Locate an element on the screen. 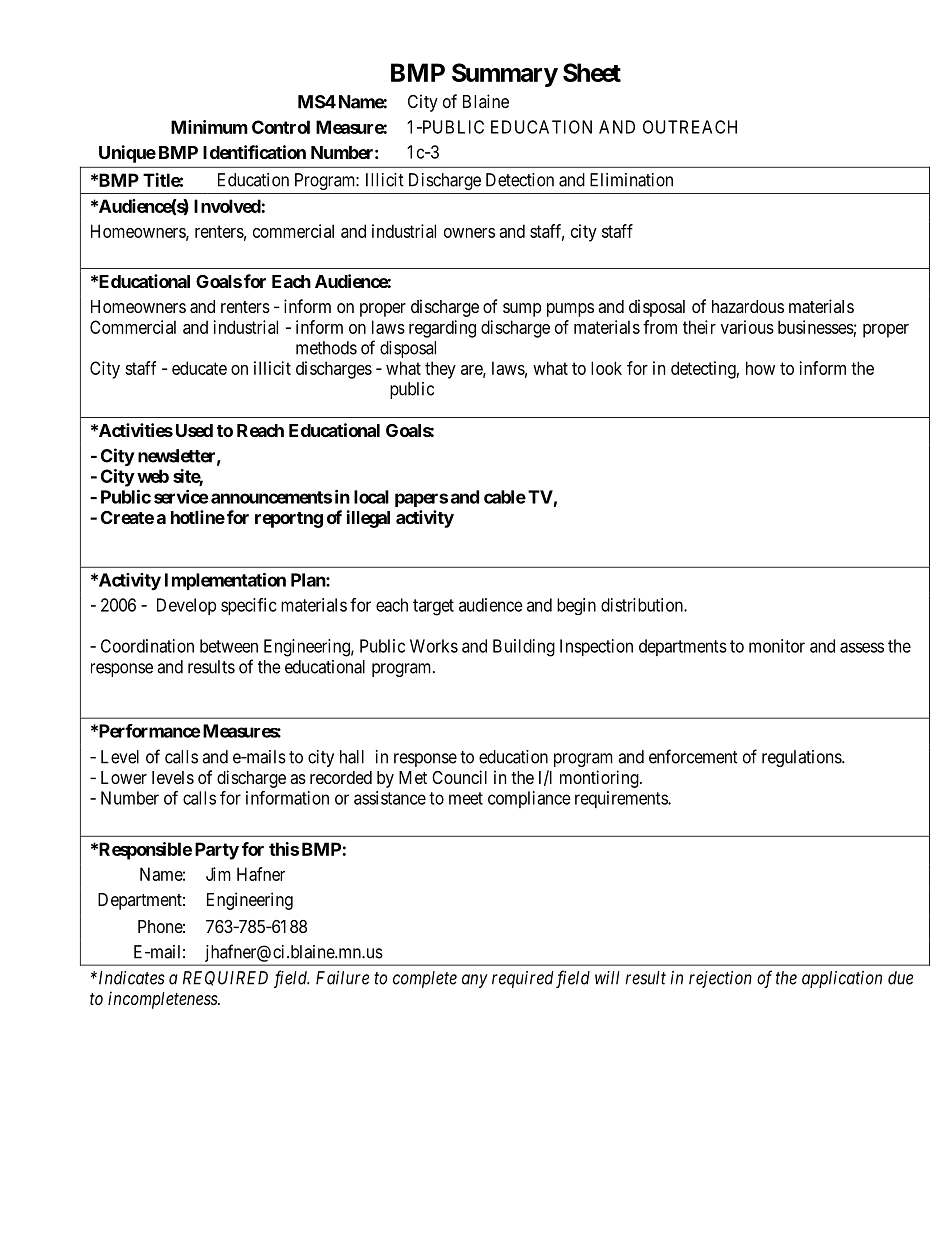  how is located at coordinates (760, 368).
